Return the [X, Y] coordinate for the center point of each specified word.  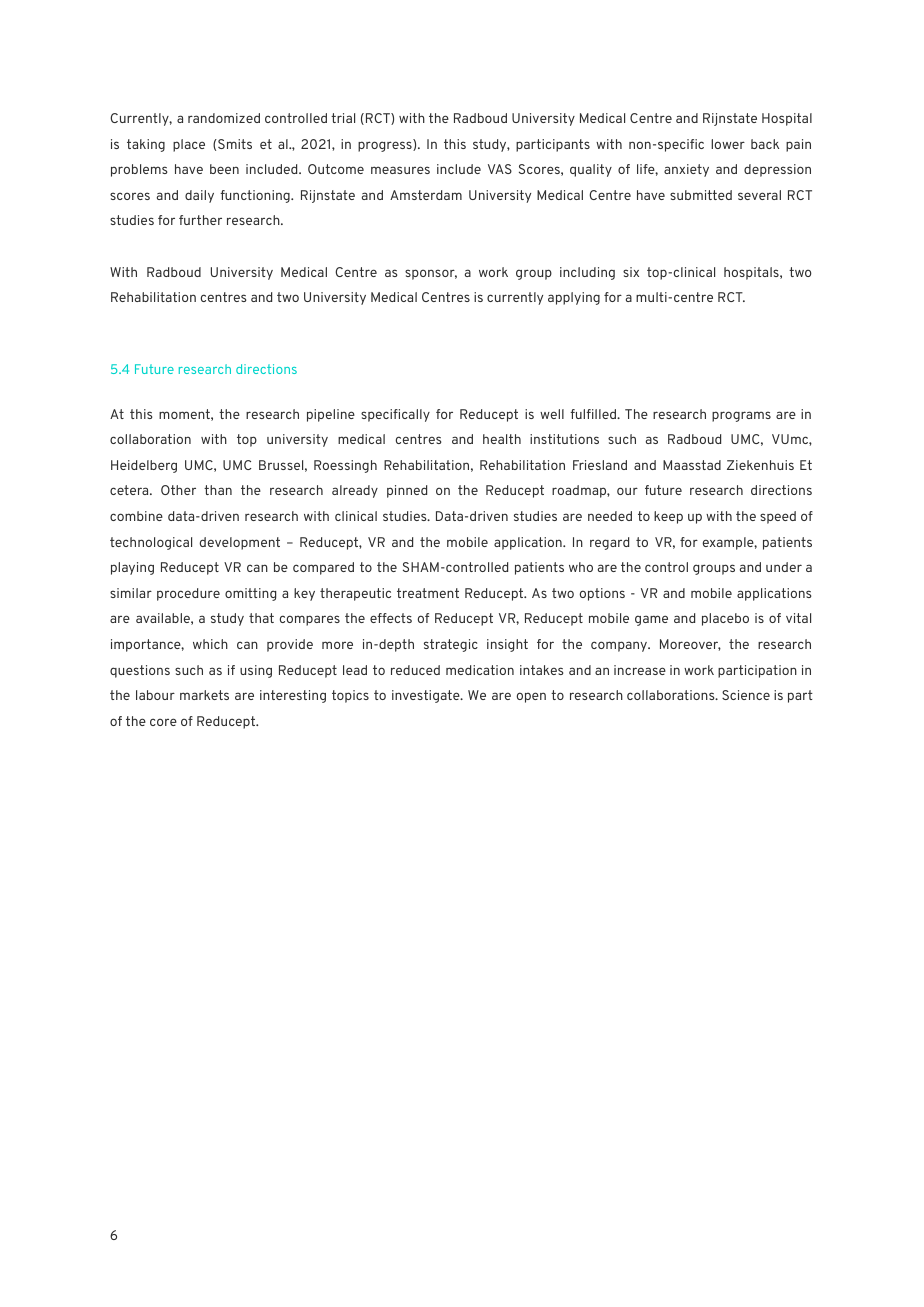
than [218, 490]
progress [386, 145]
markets [204, 695]
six [631, 272]
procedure [188, 594]
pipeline [331, 415]
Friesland [600, 465]
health [502, 439]
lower [728, 144]
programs [741, 416]
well [552, 414]
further [200, 220]
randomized [224, 118]
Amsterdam [426, 195]
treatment [428, 593]
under [784, 567]
